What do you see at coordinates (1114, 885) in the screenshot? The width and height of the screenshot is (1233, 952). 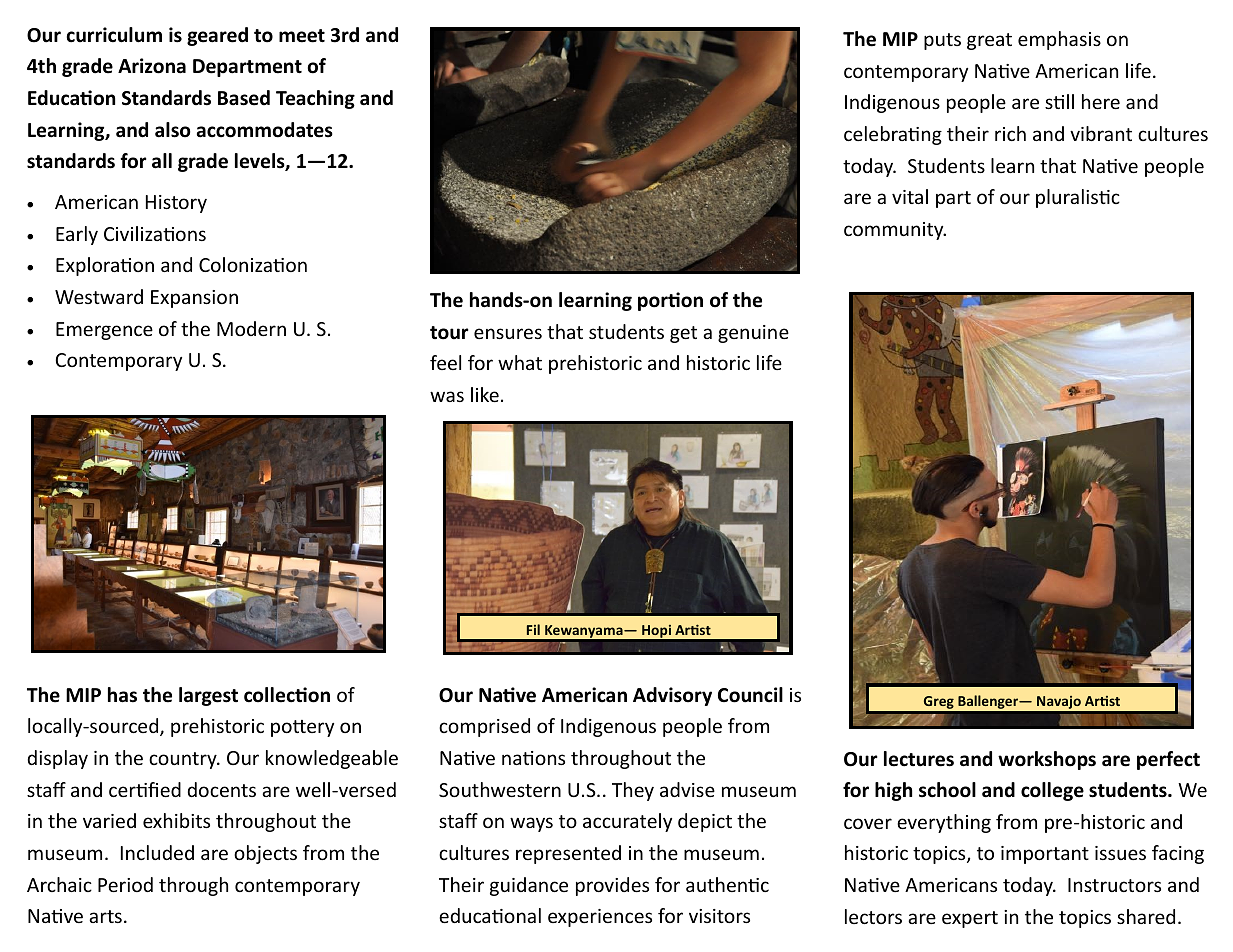 I see `Instructors` at bounding box center [1114, 885].
